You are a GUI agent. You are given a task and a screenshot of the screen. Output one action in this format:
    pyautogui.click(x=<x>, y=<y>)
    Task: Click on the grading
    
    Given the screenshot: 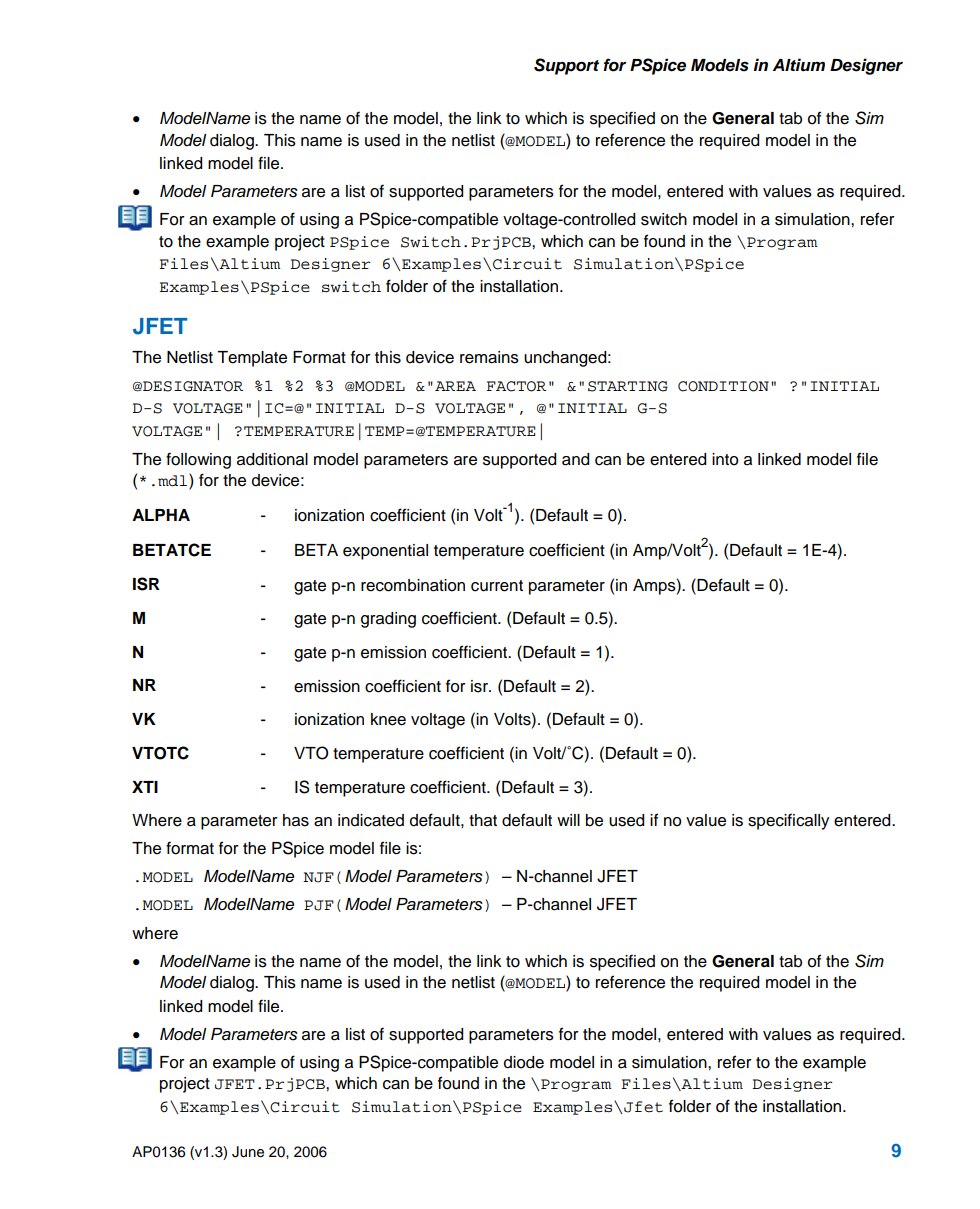 What is the action you would take?
    pyautogui.click(x=388, y=620)
